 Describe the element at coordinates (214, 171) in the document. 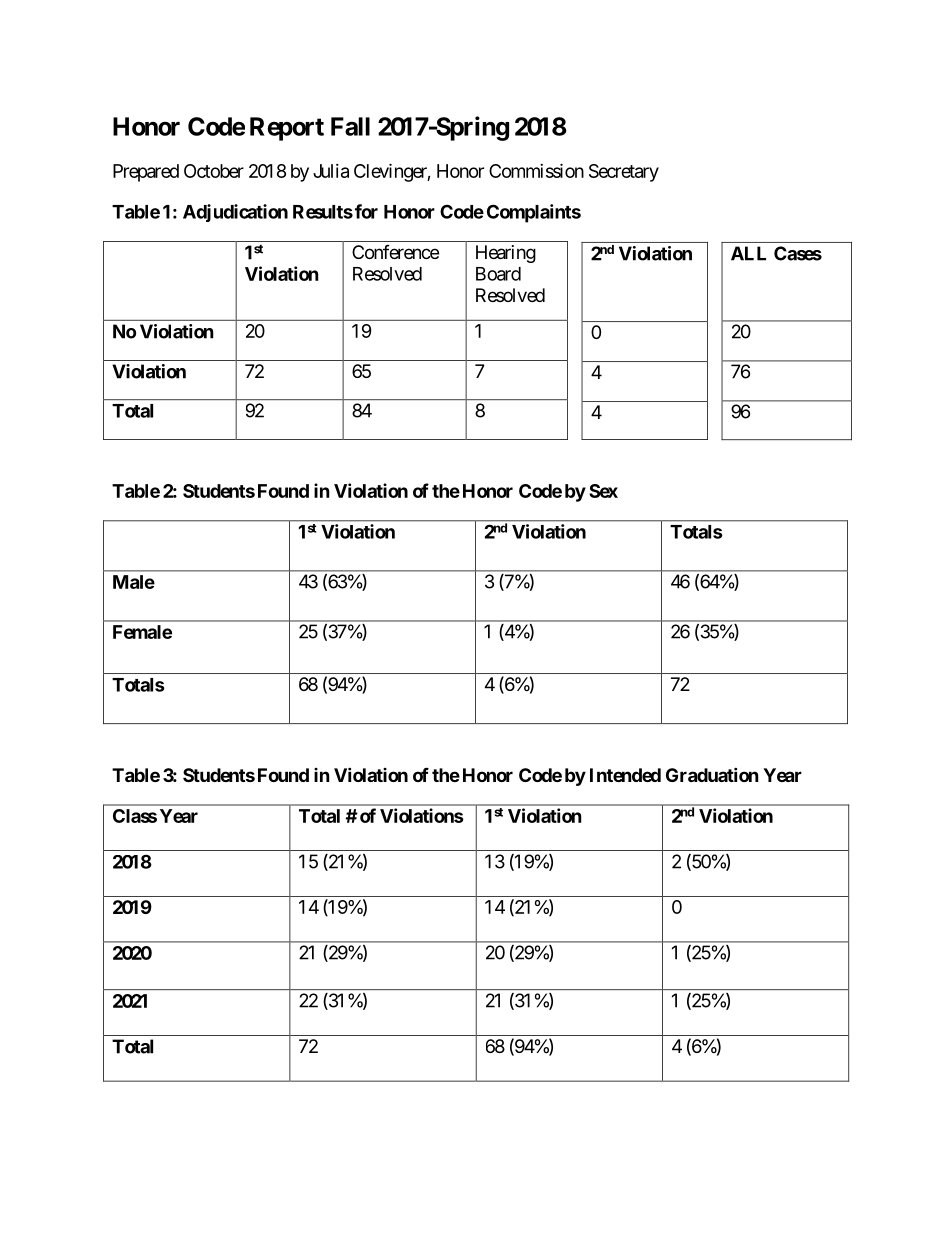

I see `October` at that location.
